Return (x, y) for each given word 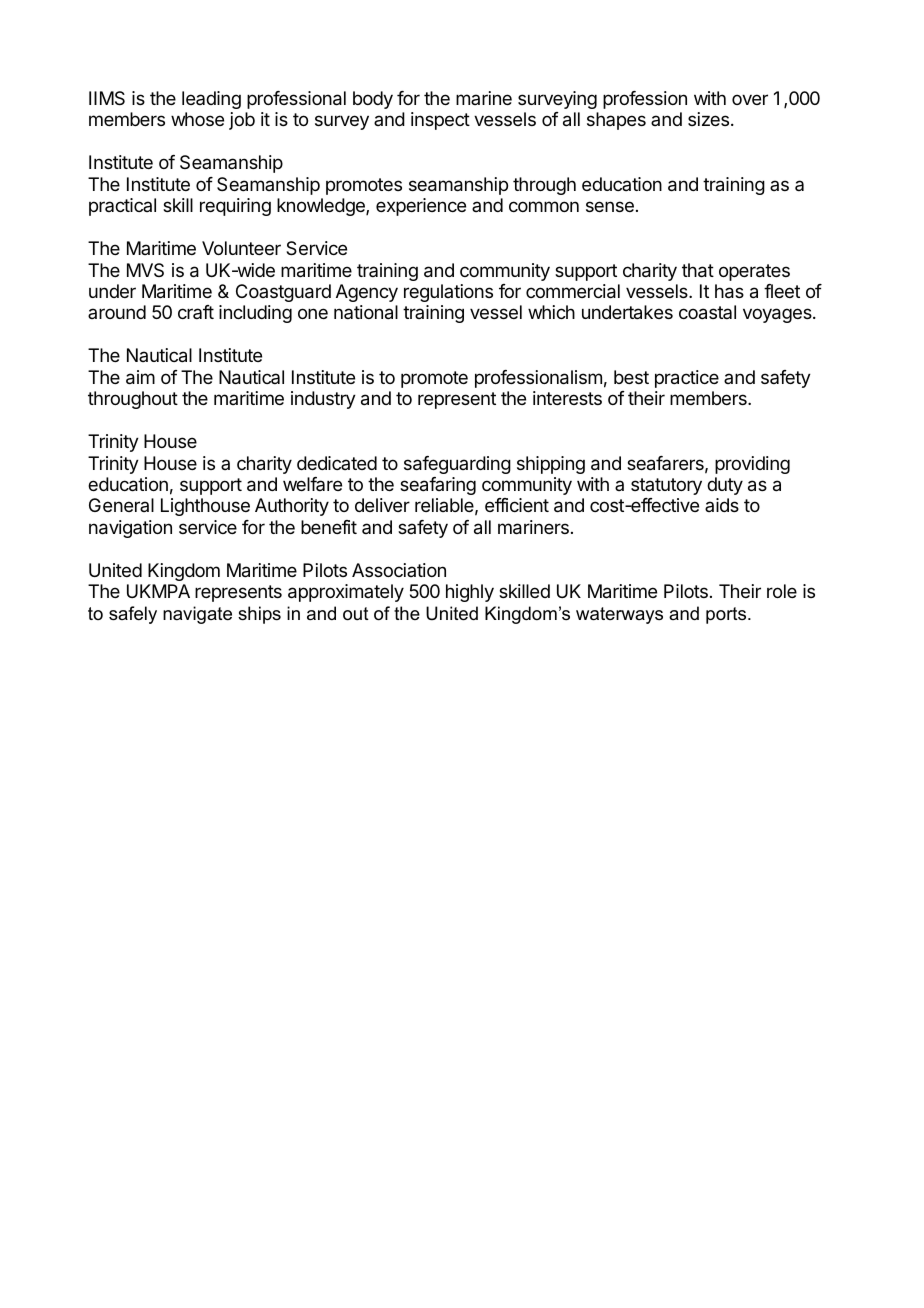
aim (140, 377)
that (698, 270)
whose (197, 119)
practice (687, 379)
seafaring (438, 486)
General (121, 505)
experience (421, 207)
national (366, 312)
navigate (197, 615)
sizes (708, 119)
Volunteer (241, 248)
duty (725, 486)
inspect (440, 121)
